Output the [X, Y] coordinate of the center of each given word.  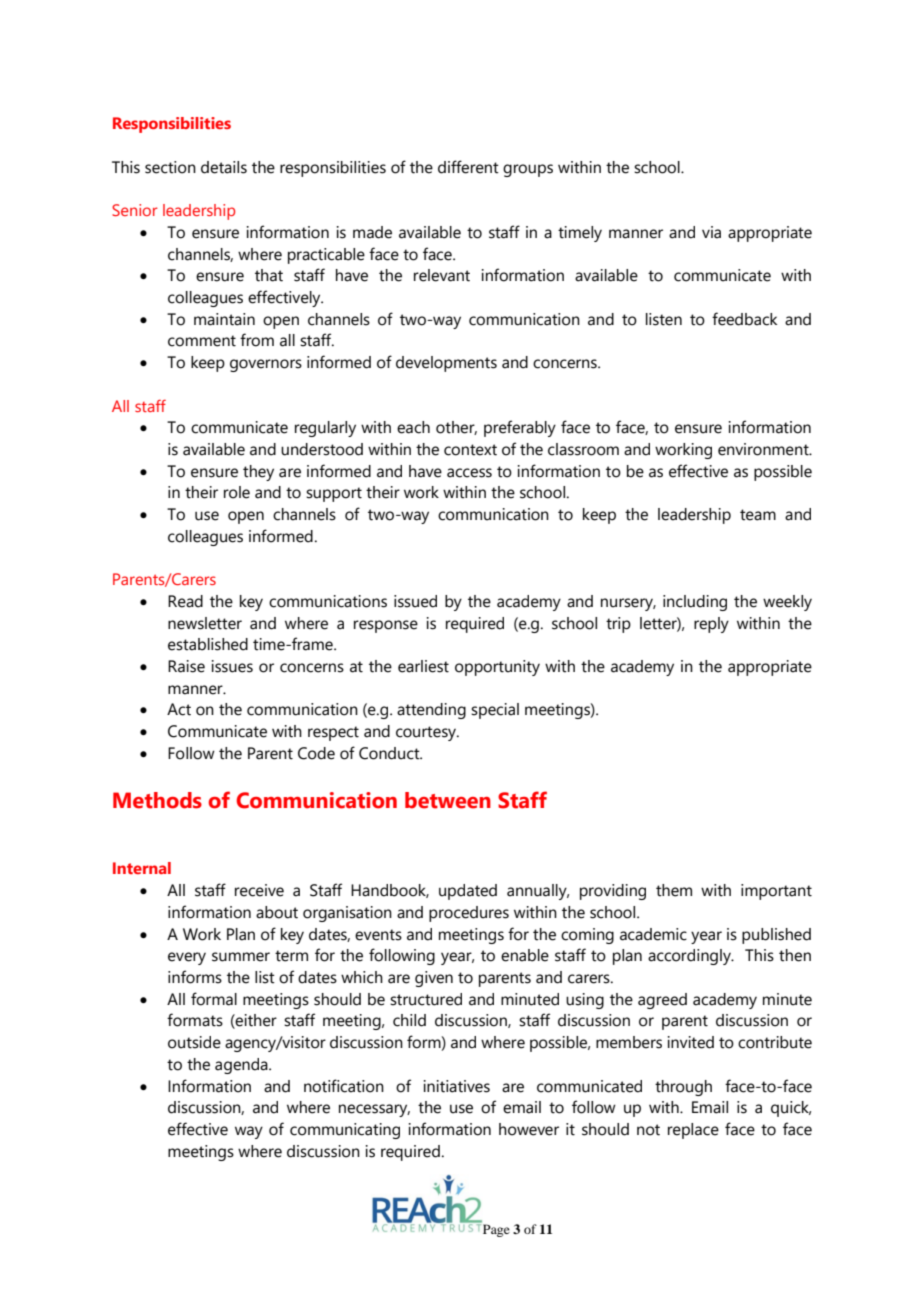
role [237, 492]
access [469, 473]
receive [259, 890]
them [674, 890]
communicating [345, 1131]
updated [468, 892]
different [468, 167]
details [224, 167]
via [711, 232]
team [758, 515]
